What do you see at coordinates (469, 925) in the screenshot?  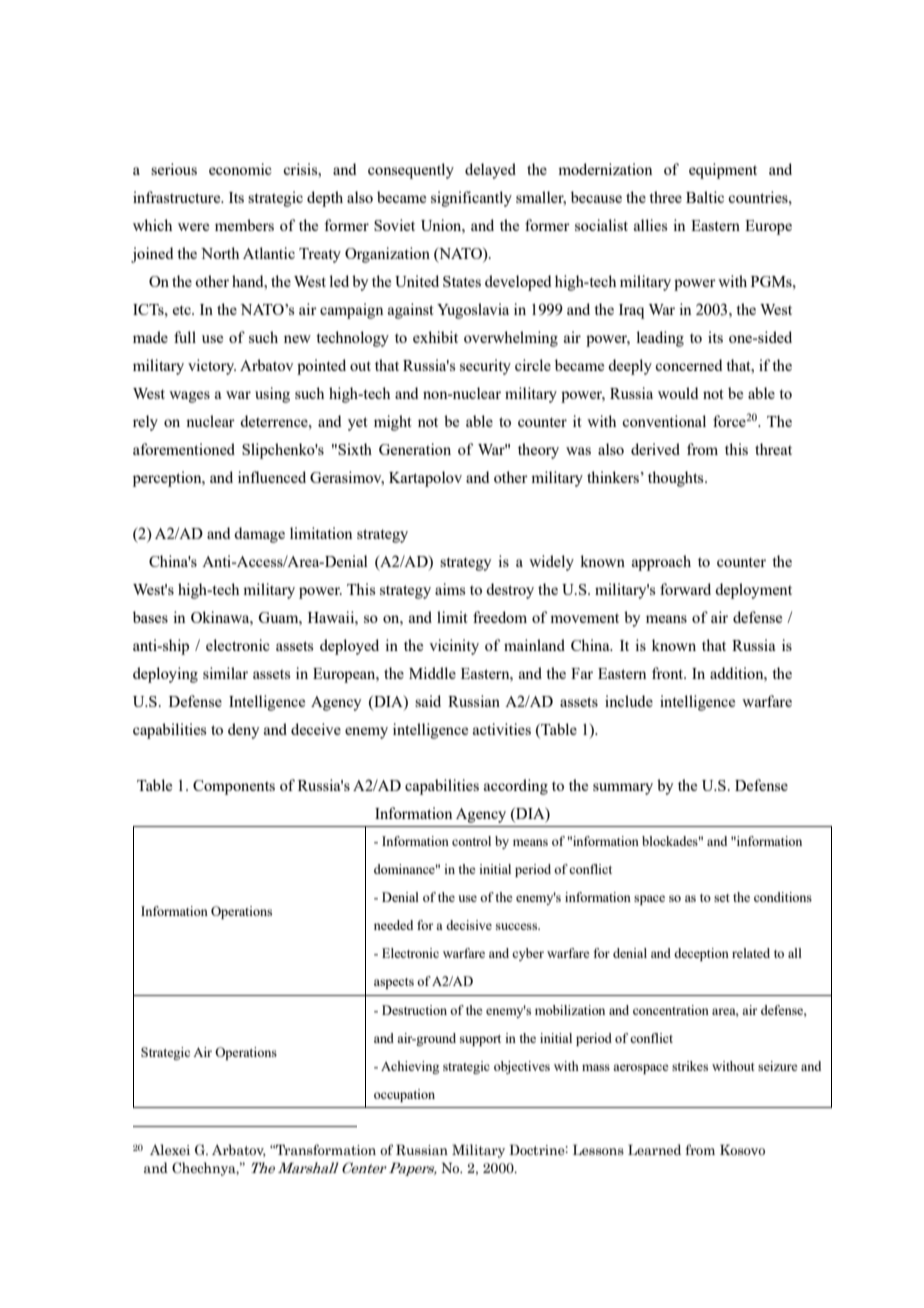 I see `decisive` at bounding box center [469, 925].
